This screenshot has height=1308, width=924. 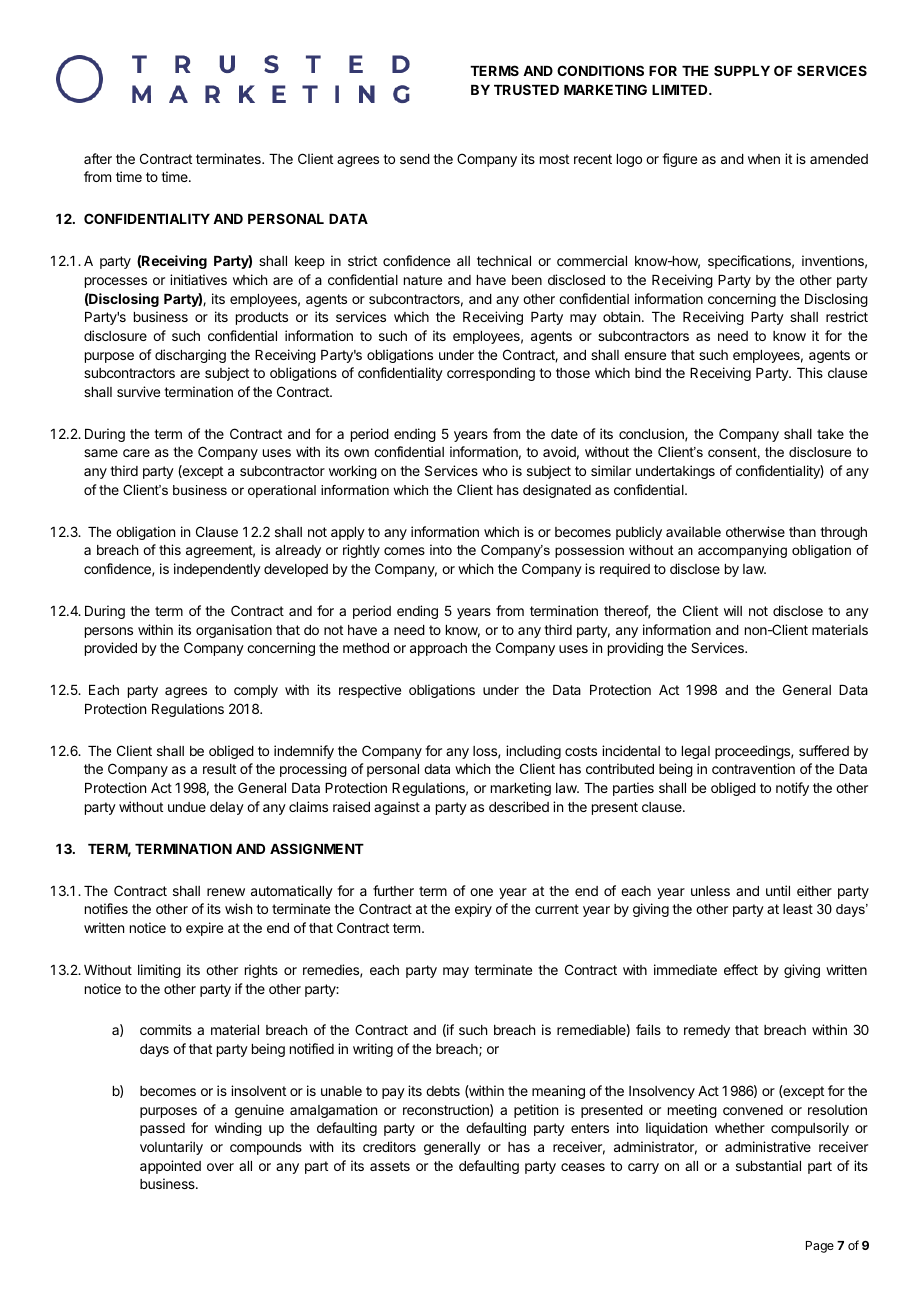 What do you see at coordinates (390, 1166) in the screenshot?
I see `assets` at bounding box center [390, 1166].
